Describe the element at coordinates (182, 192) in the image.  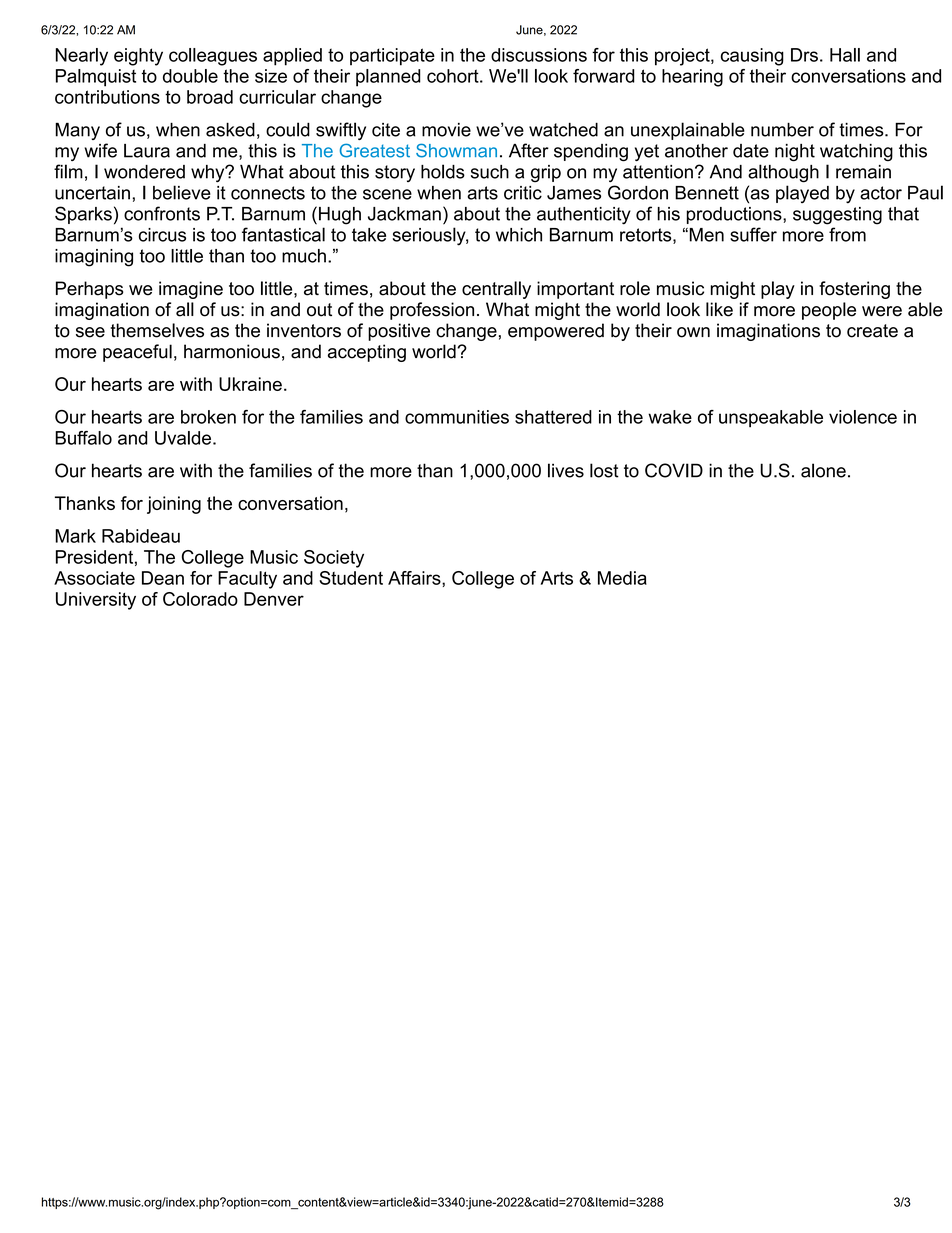
I see `believe` at that location.
